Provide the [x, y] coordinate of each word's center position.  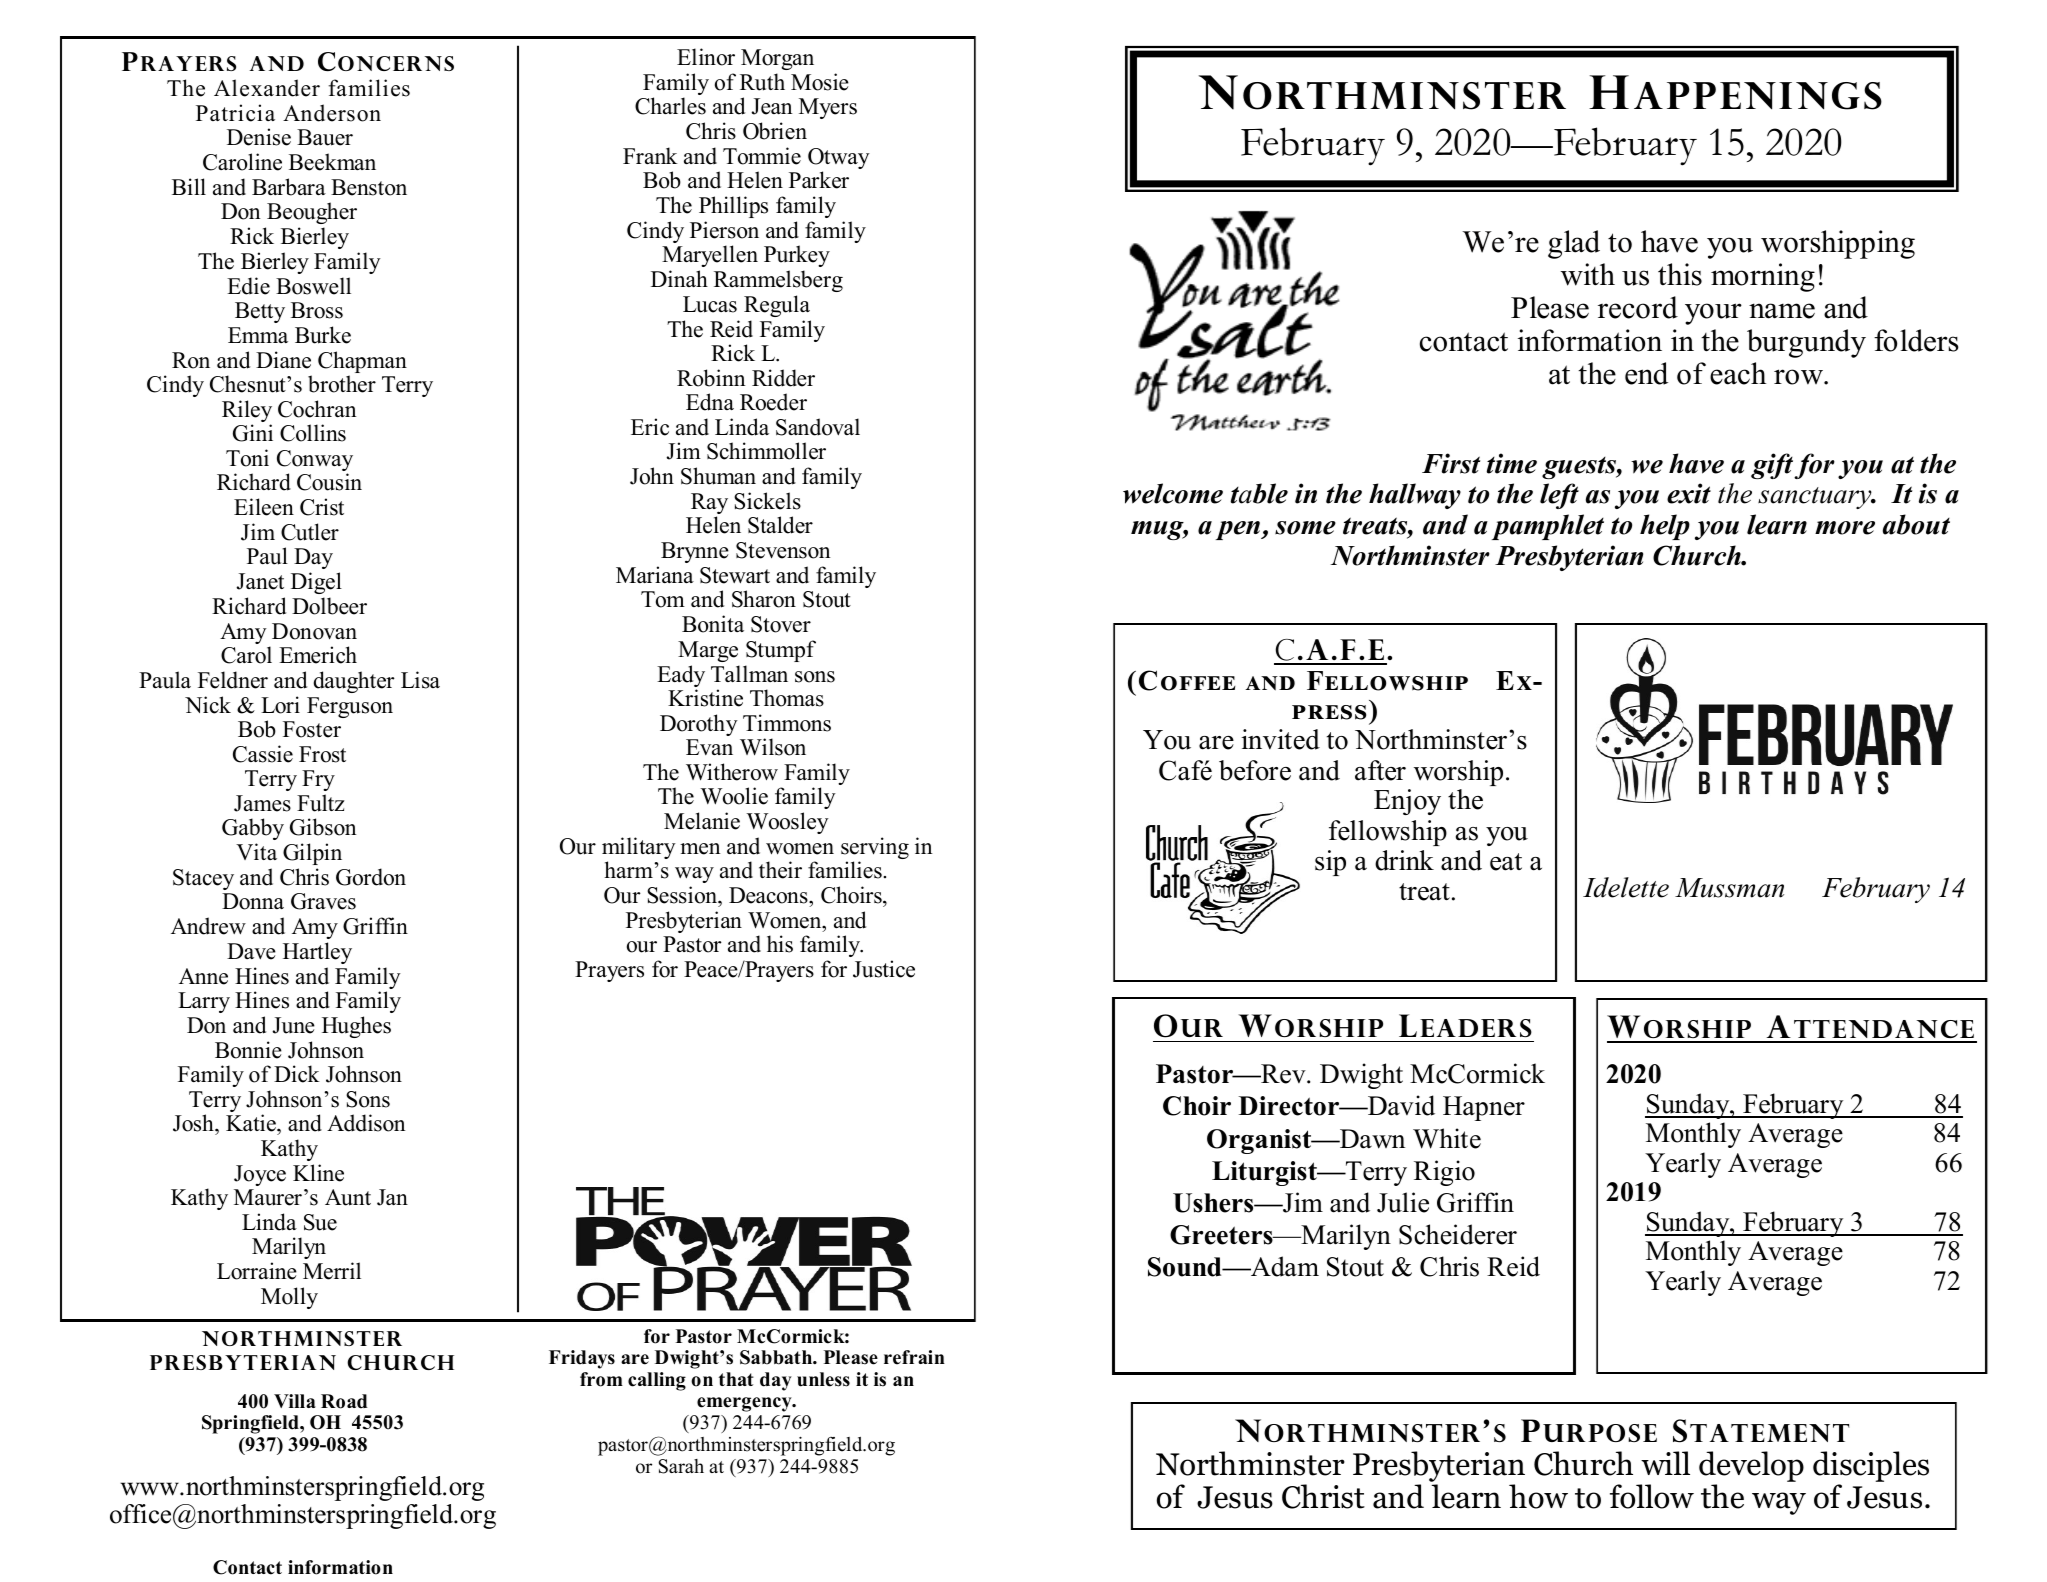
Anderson [332, 113]
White [1447, 1138]
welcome [1173, 493]
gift [1773, 466]
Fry [318, 780]
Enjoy [1407, 802]
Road [344, 1401]
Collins [313, 433]
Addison [366, 1123]
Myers [828, 108]
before [1255, 770]
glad [1574, 244]
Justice [884, 969]
